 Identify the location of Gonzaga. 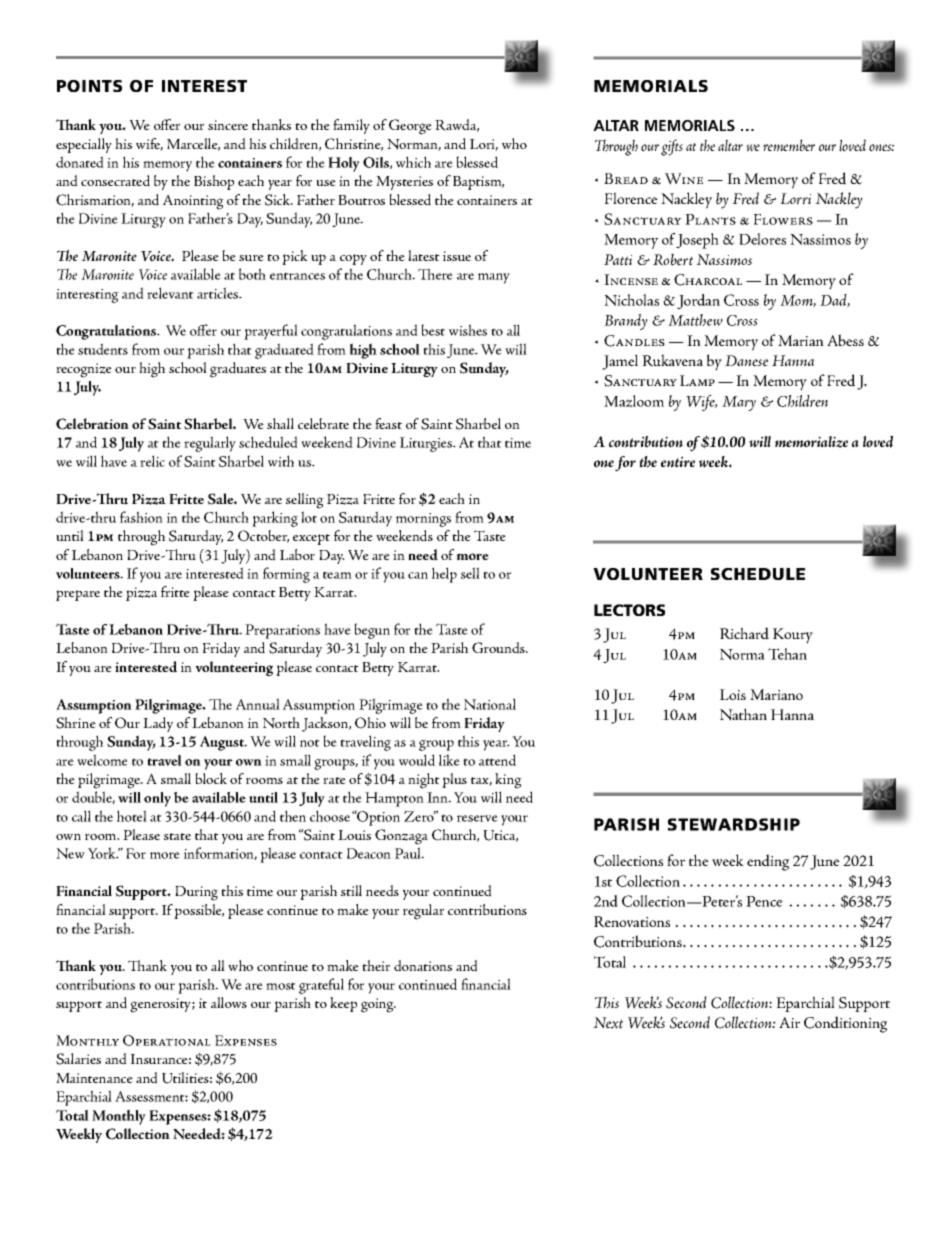
(401, 837).
